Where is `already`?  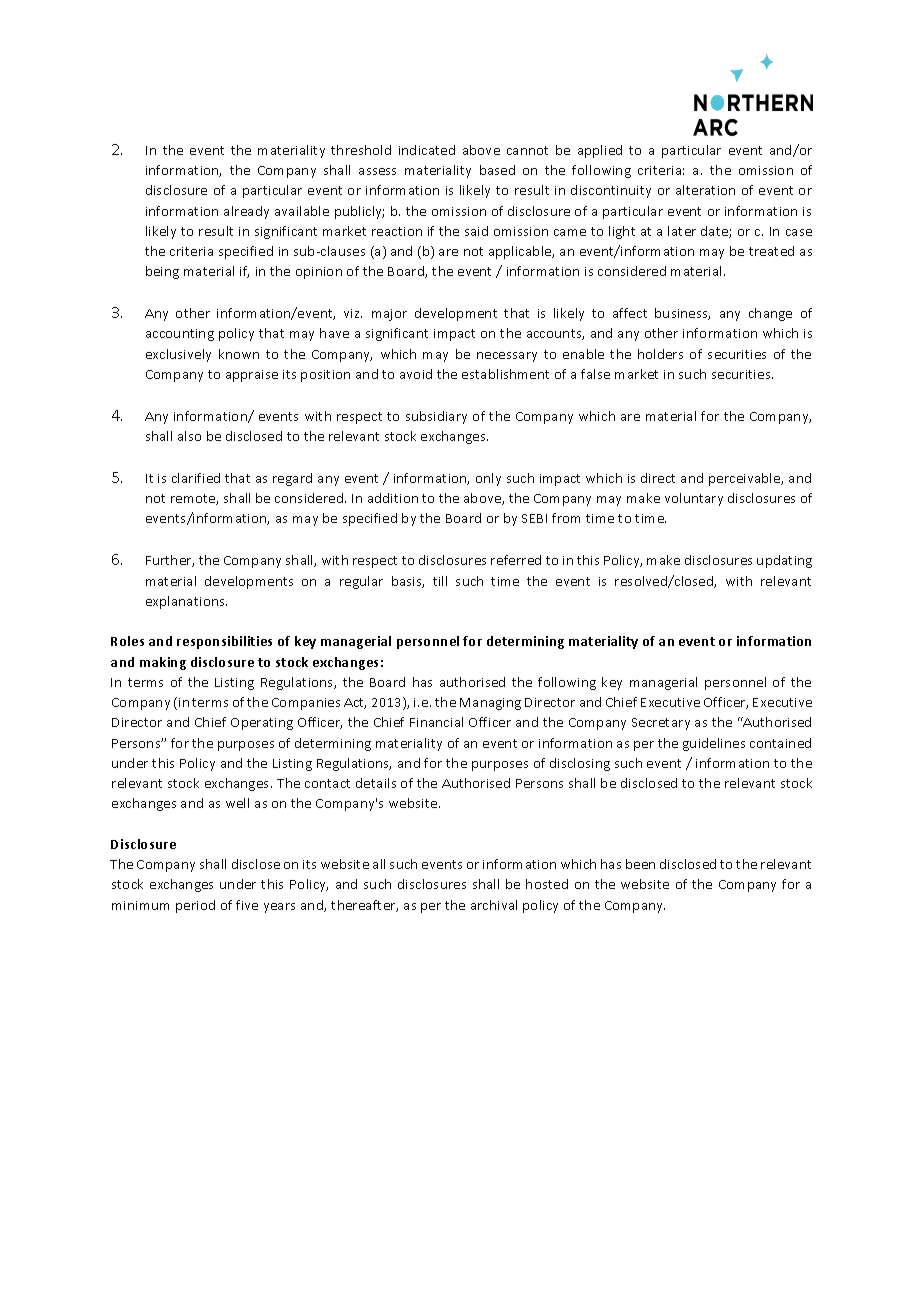
already is located at coordinates (246, 212).
